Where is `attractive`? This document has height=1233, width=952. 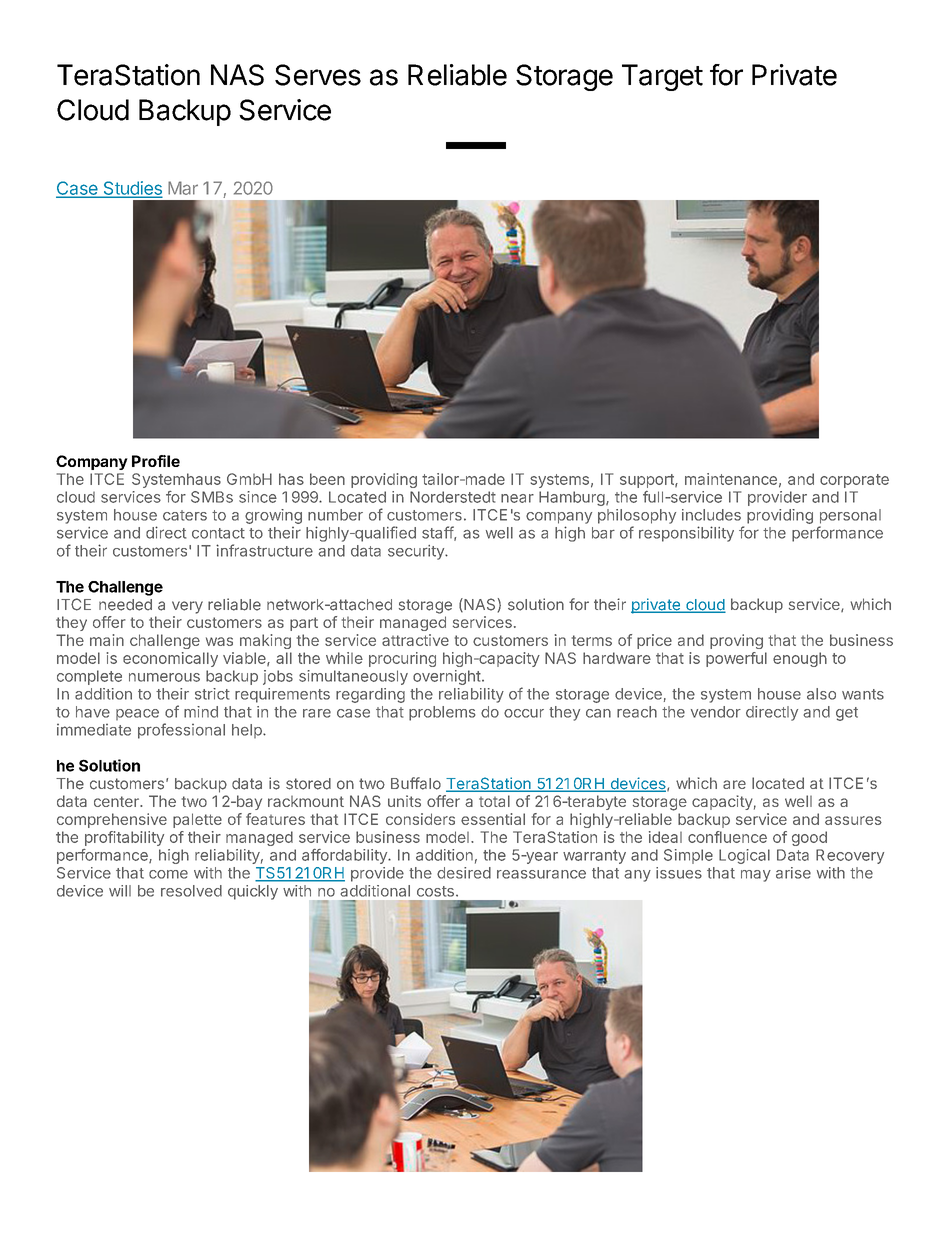
attractive is located at coordinates (415, 640).
